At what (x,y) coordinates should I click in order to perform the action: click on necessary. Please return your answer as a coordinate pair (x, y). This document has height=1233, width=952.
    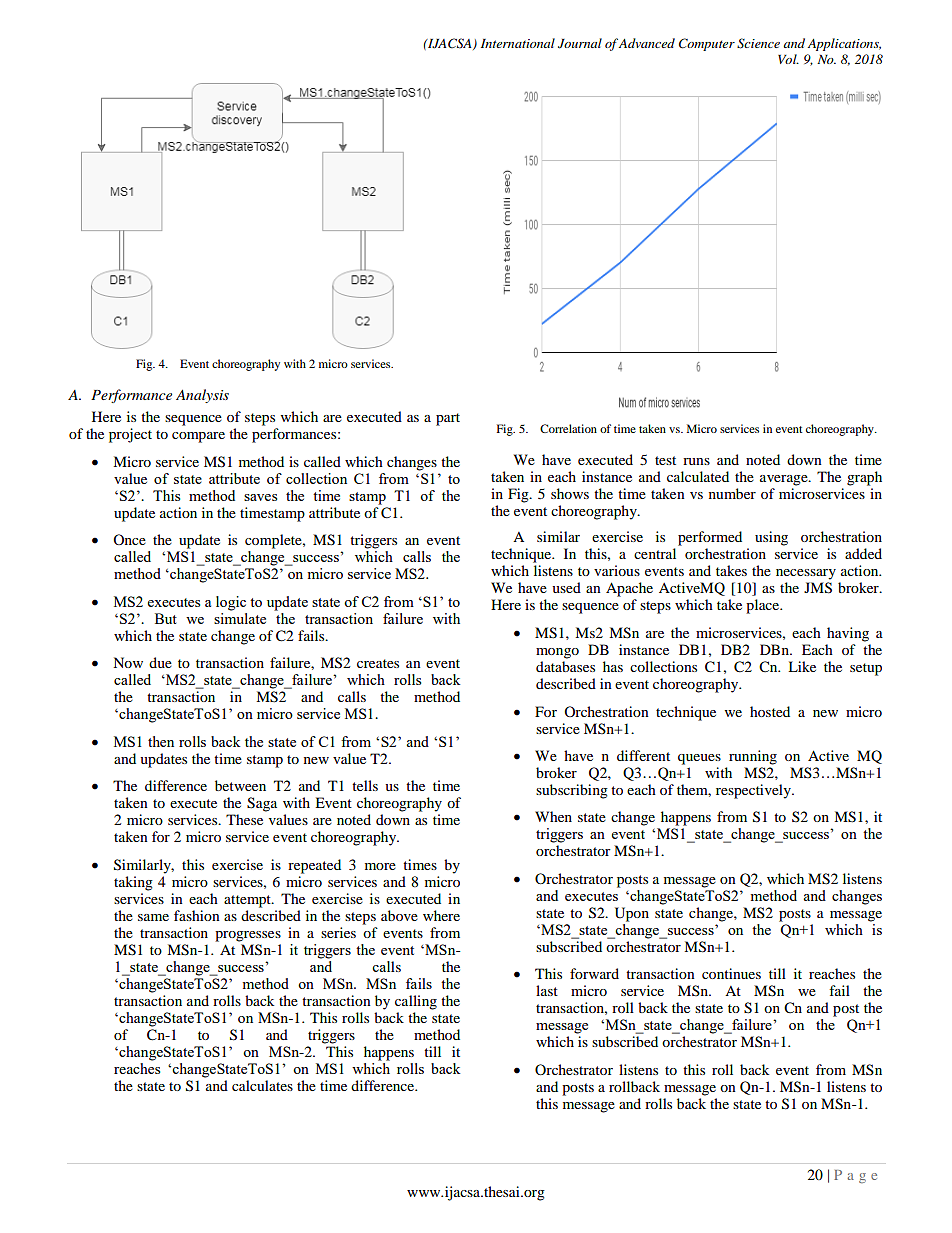
    Looking at the image, I should click on (806, 574).
